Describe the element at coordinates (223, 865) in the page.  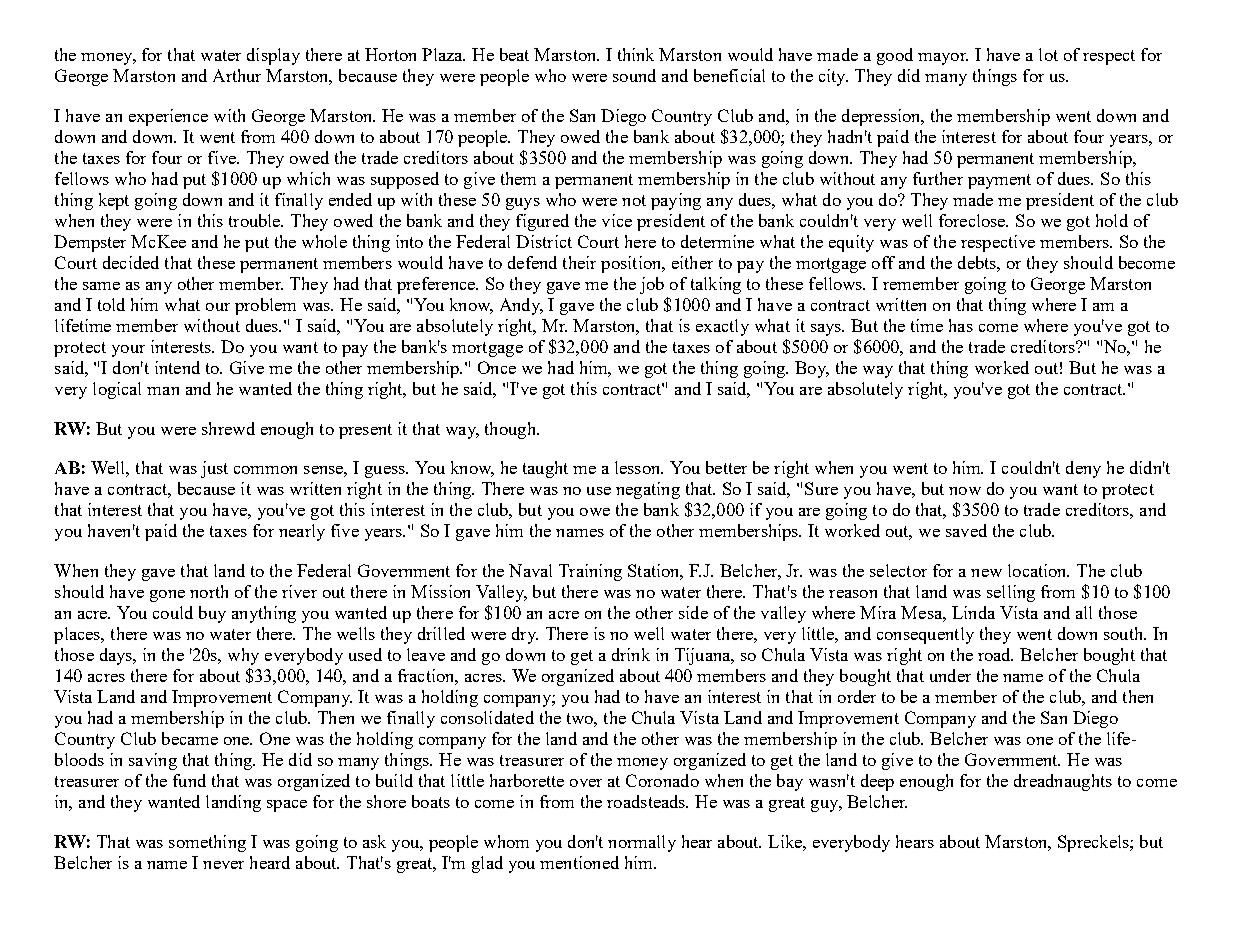
I see `never` at that location.
